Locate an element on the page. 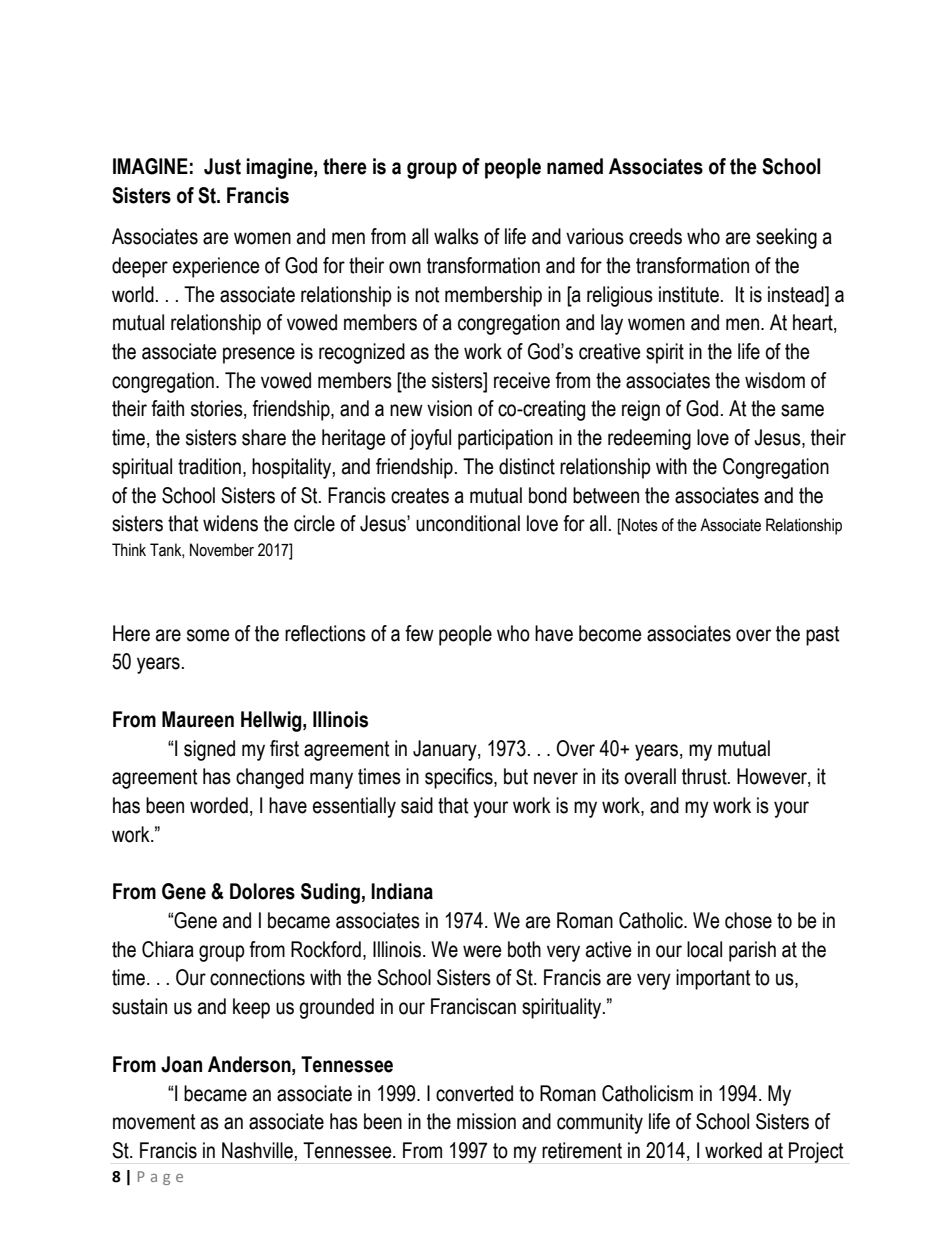 The width and height of the page is (952, 1233). walks is located at coordinates (456, 236).
